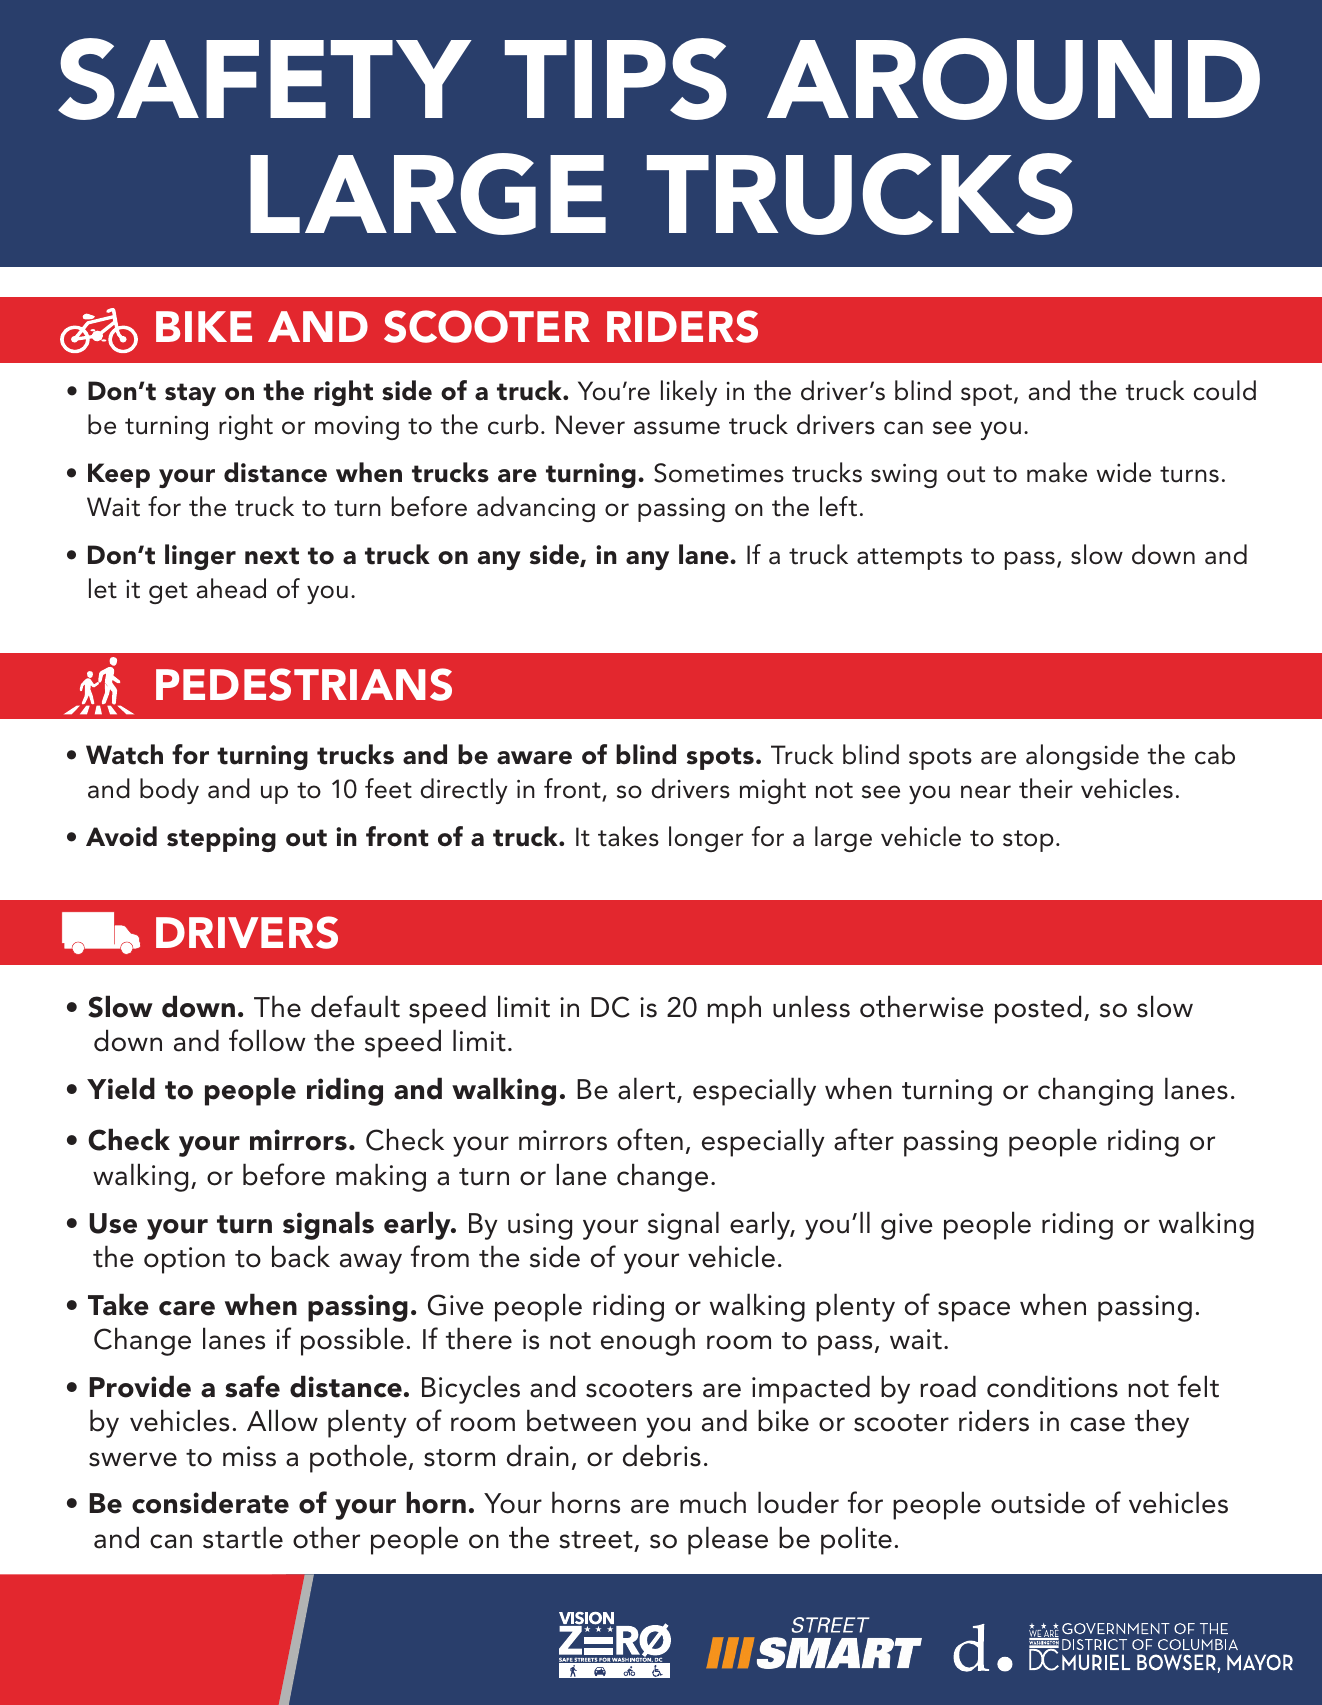 Image resolution: width=1322 pixels, height=1705 pixels. Describe the element at coordinates (616, 79) in the screenshot. I see `TIPS` at that location.
